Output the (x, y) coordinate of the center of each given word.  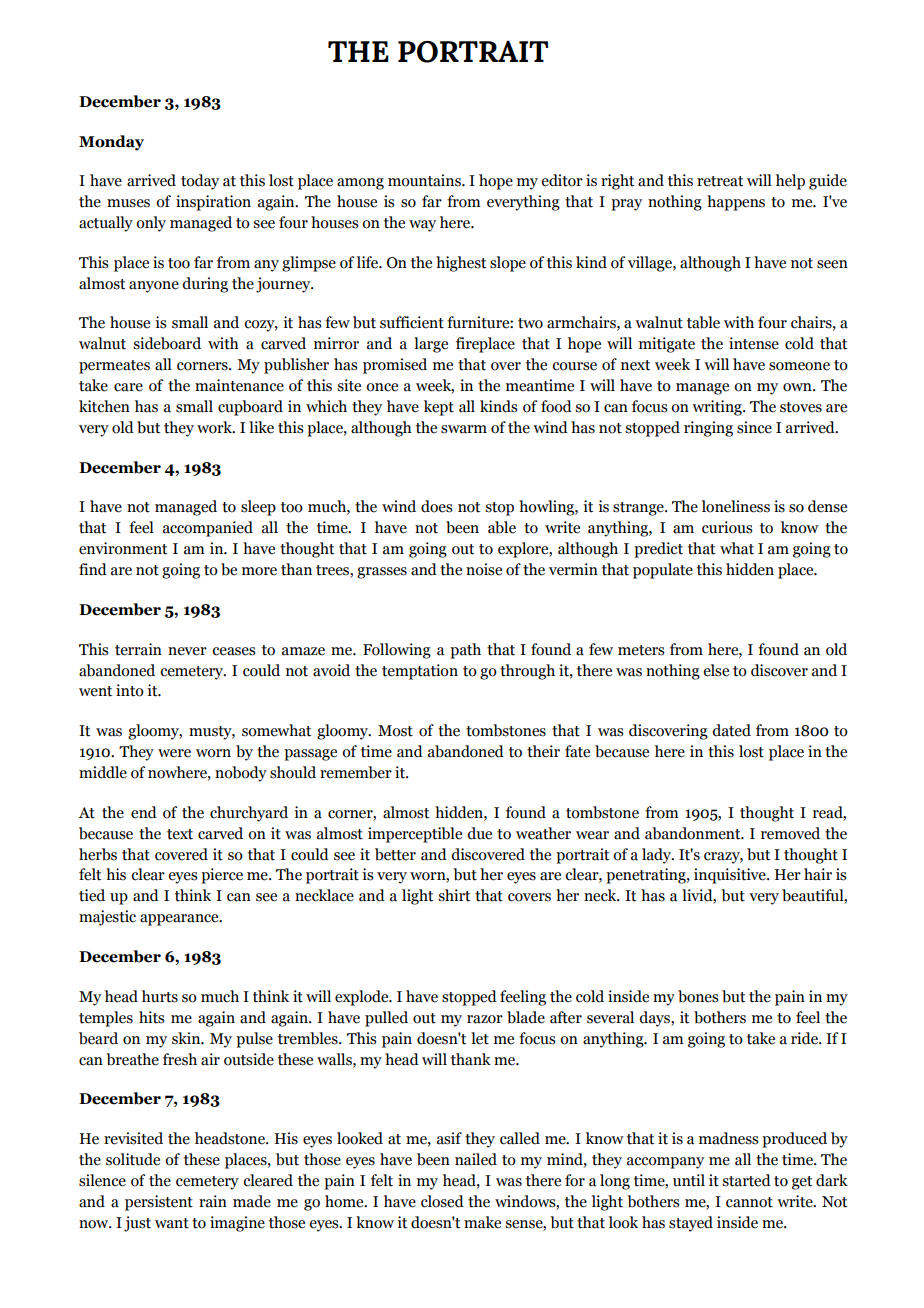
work (216, 427)
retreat (720, 181)
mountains (425, 180)
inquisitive (731, 876)
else (716, 670)
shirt (454, 895)
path (465, 651)
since (754, 427)
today (200, 182)
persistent (159, 1203)
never (187, 651)
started (746, 1180)
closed (442, 1201)
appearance (180, 920)
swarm (464, 429)
